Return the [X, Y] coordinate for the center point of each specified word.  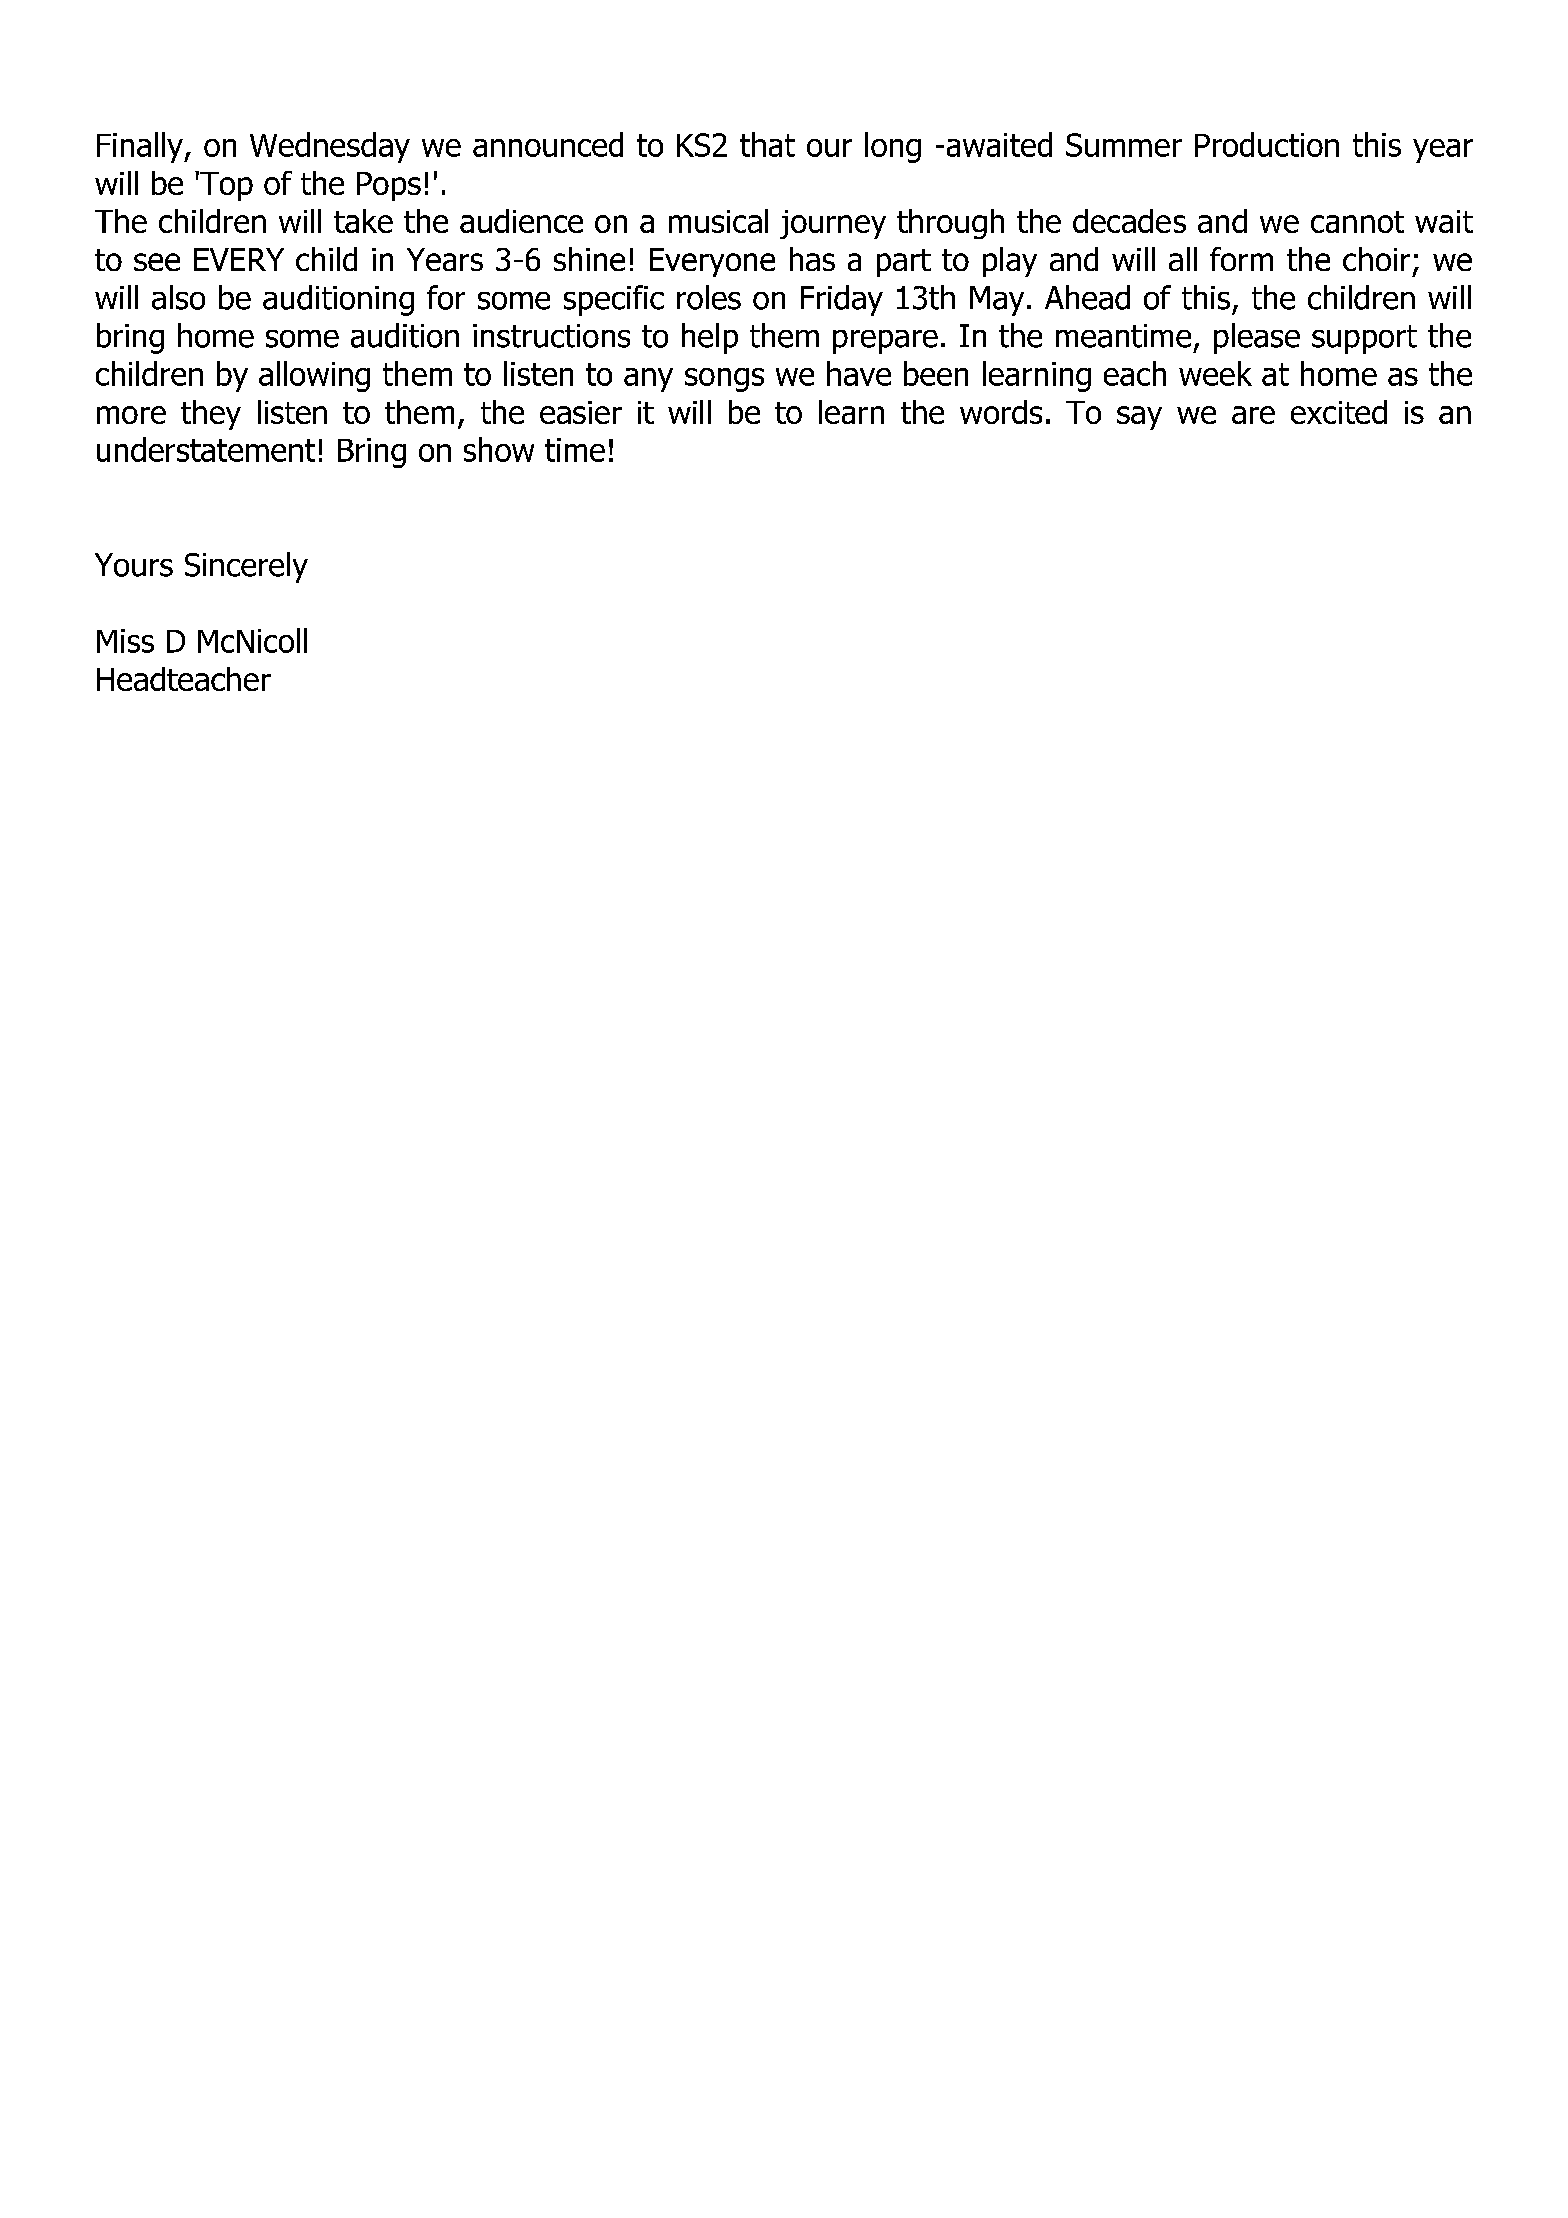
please [1257, 338]
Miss [125, 641]
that [767, 144]
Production [1267, 144]
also [178, 297]
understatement [206, 449]
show [499, 449]
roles [709, 297]
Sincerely [246, 567]
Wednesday [330, 147]
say [1139, 418]
